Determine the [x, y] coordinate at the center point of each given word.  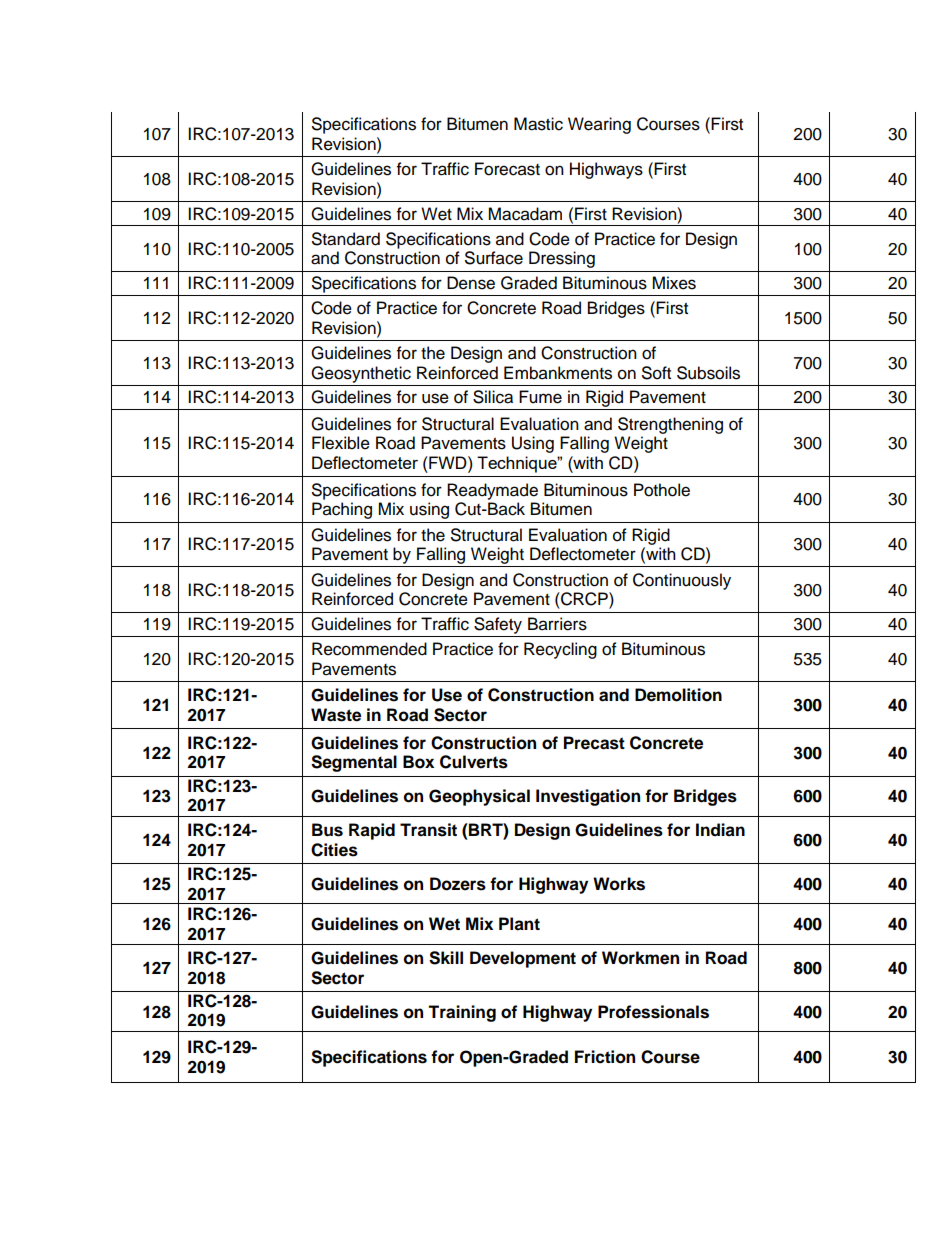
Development [523, 959]
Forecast [507, 169]
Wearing [599, 125]
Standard [346, 239]
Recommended [369, 649]
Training [462, 1013]
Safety [498, 625]
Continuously [682, 581]
